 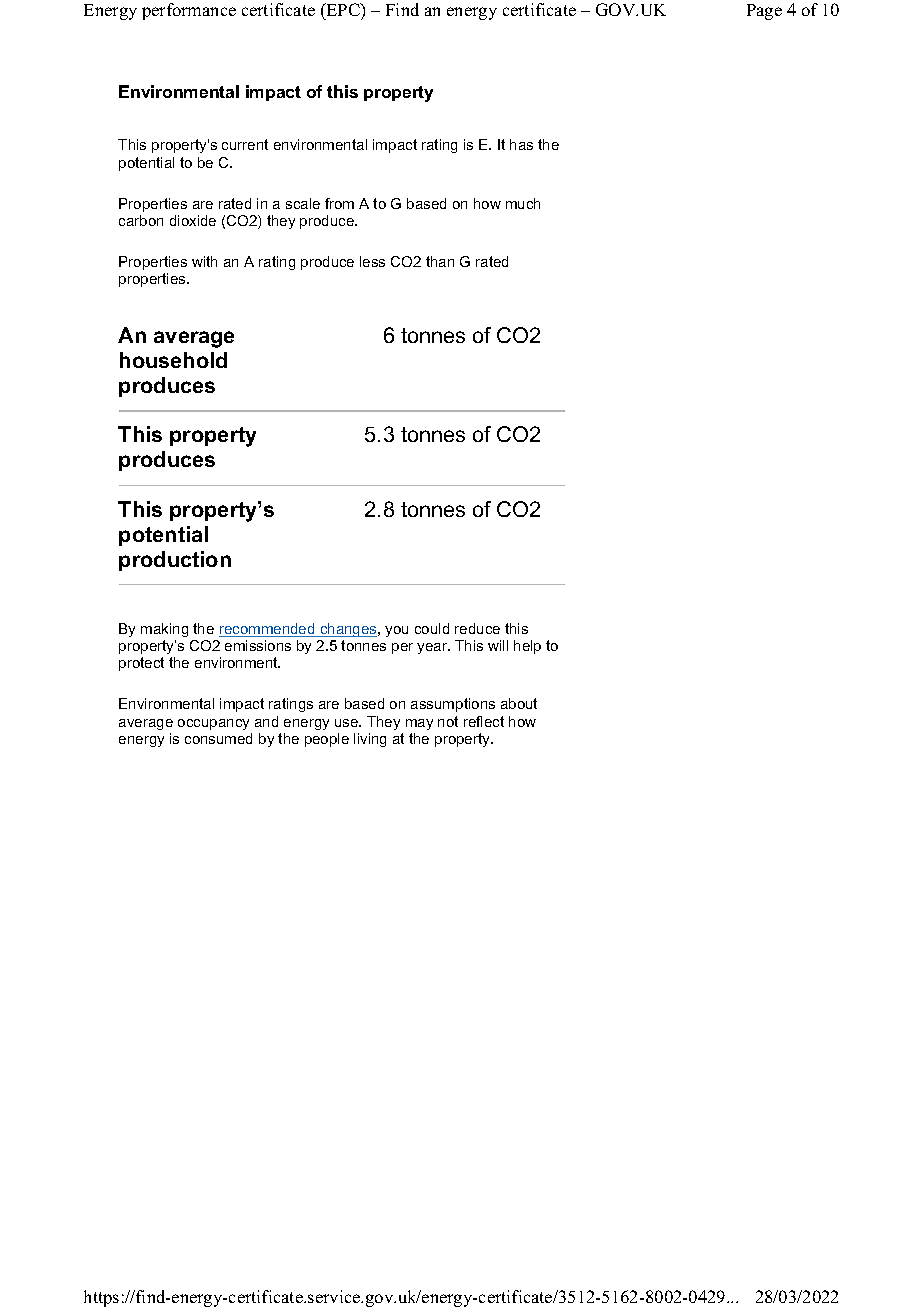 What do you see at coordinates (193, 220) in the image?
I see `dioxide` at bounding box center [193, 220].
